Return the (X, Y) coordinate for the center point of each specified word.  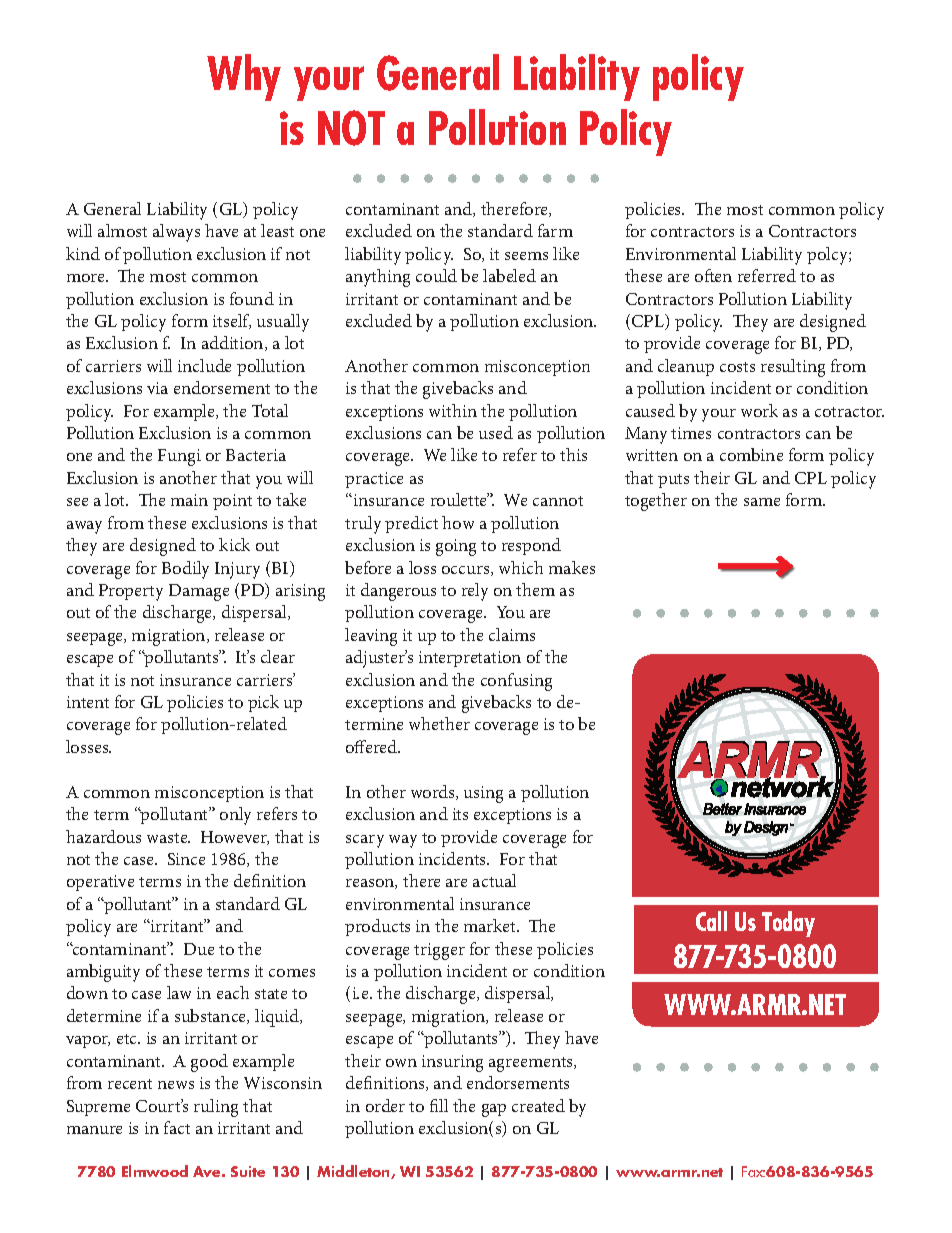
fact (177, 1127)
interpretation (470, 659)
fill (439, 1105)
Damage (199, 592)
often (713, 275)
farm (555, 230)
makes (572, 567)
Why (244, 77)
